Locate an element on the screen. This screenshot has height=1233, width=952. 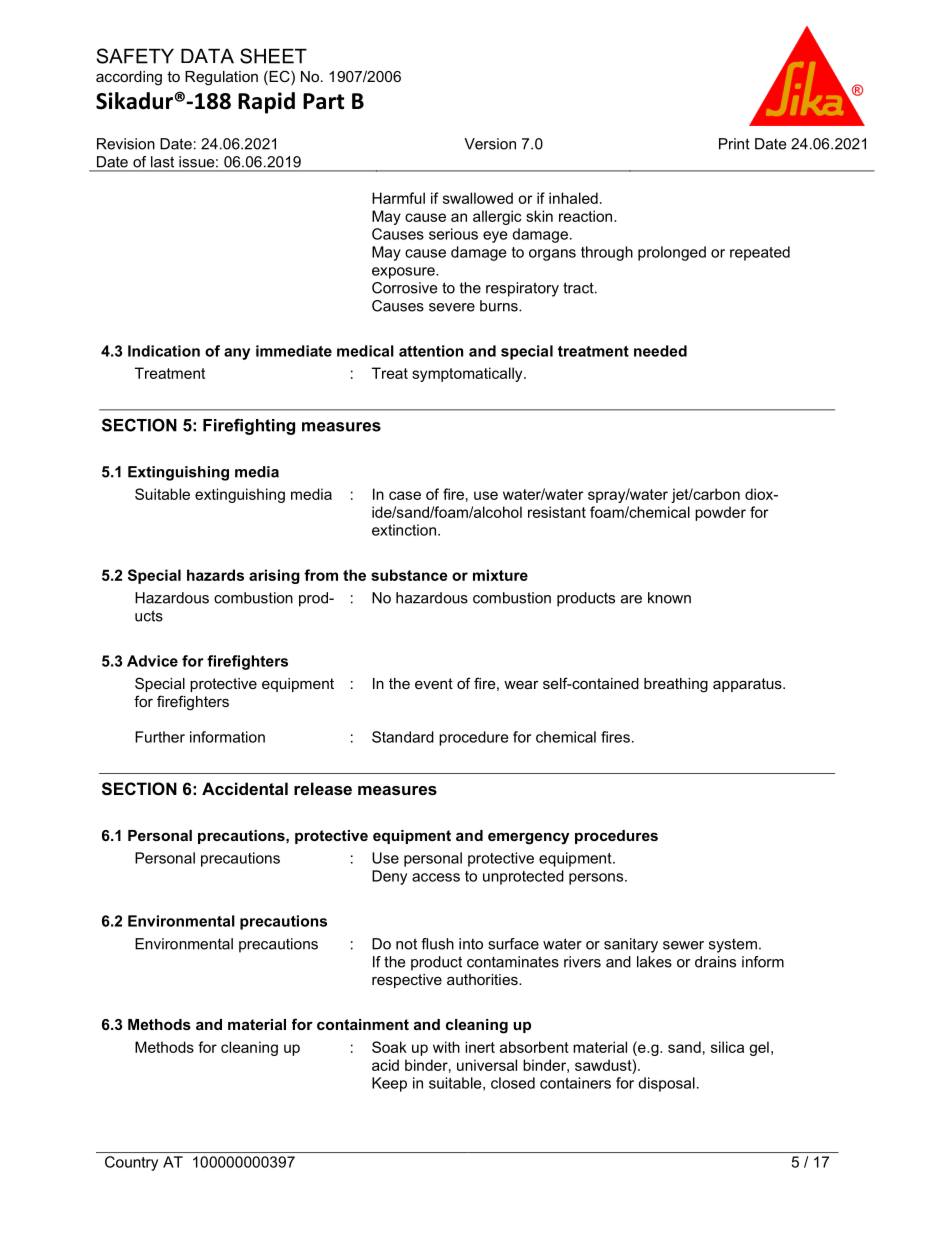
hazards is located at coordinates (215, 575).
